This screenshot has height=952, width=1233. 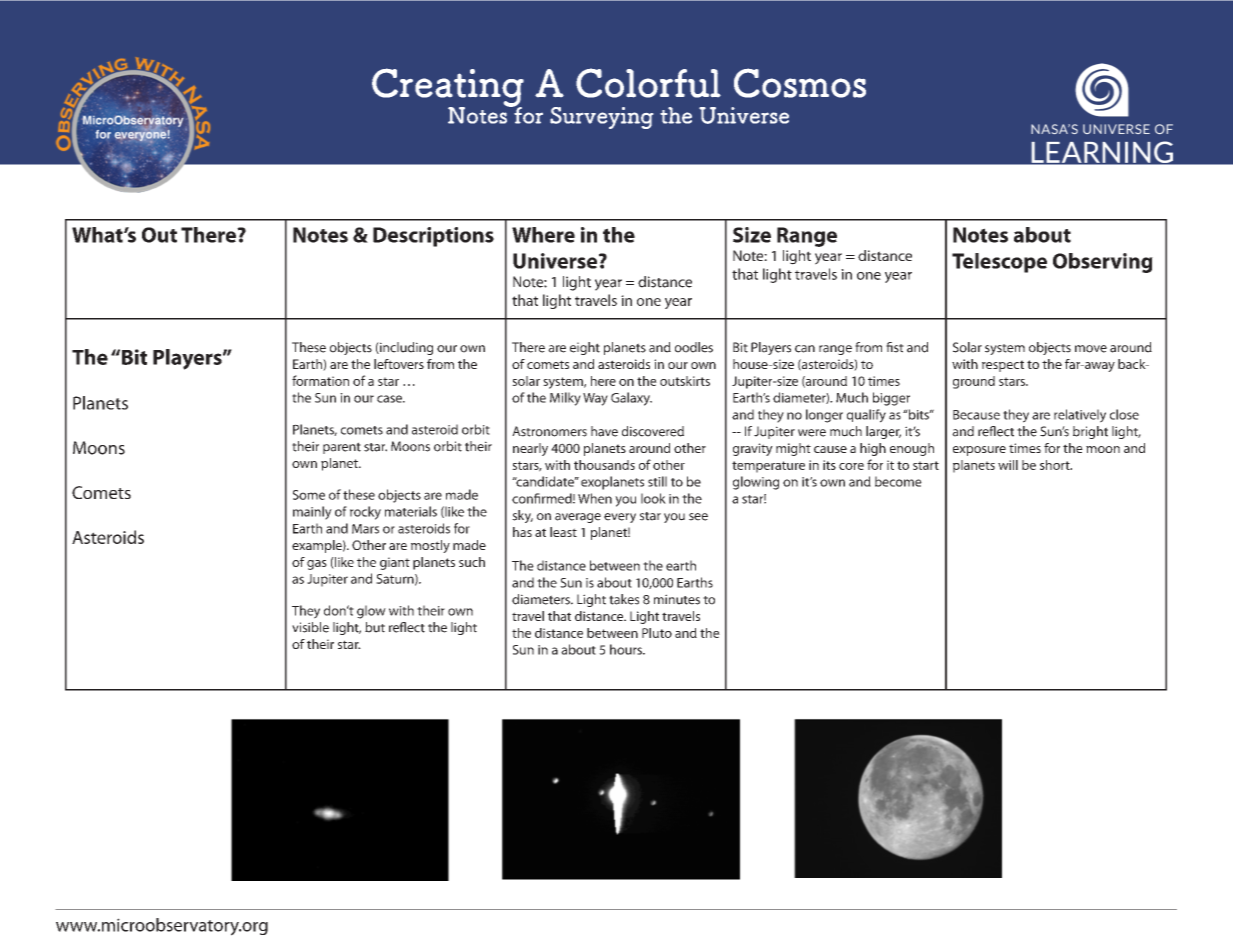 I want to click on Creating, so click(x=448, y=88).
